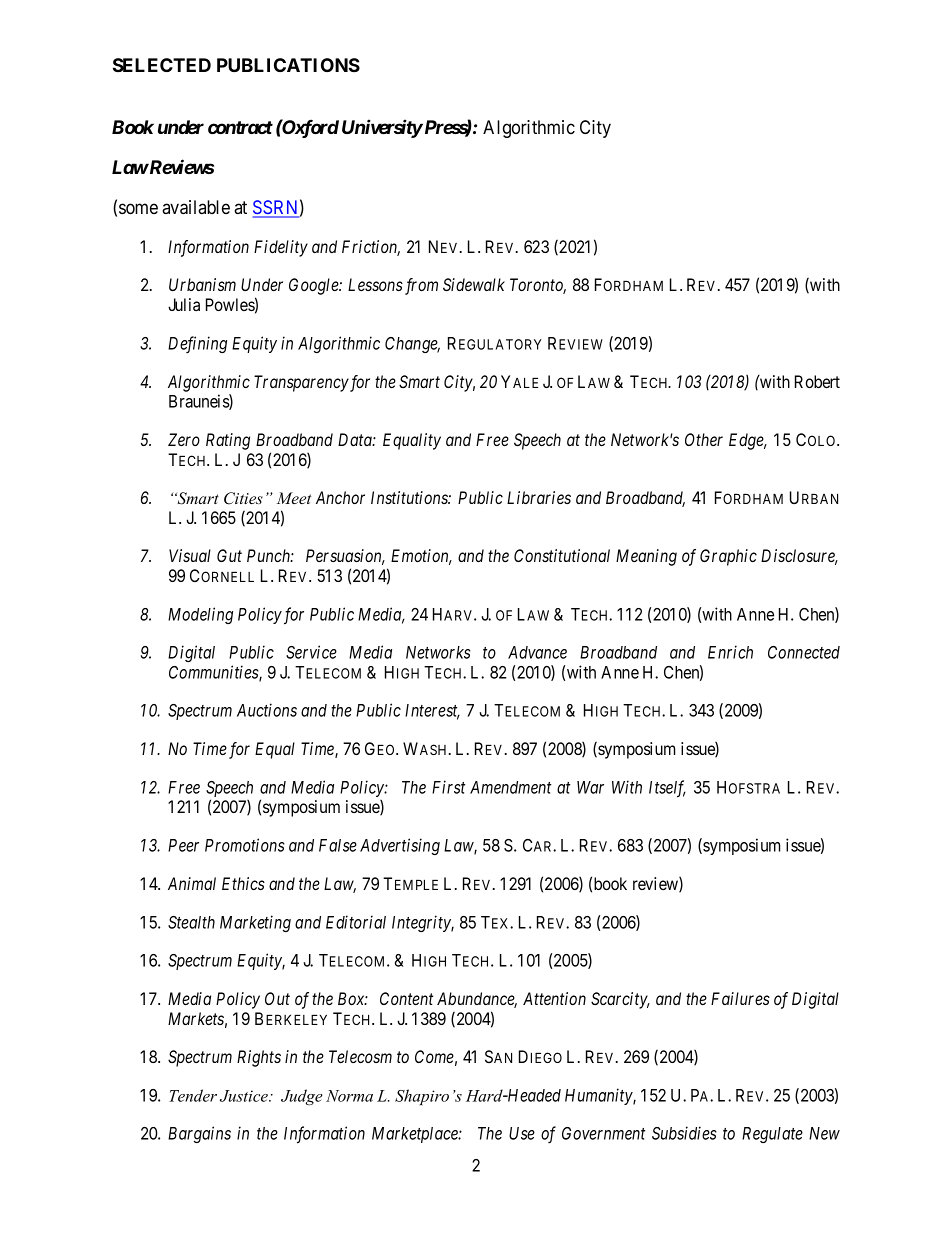  I want to click on Promotions, so click(245, 845).
